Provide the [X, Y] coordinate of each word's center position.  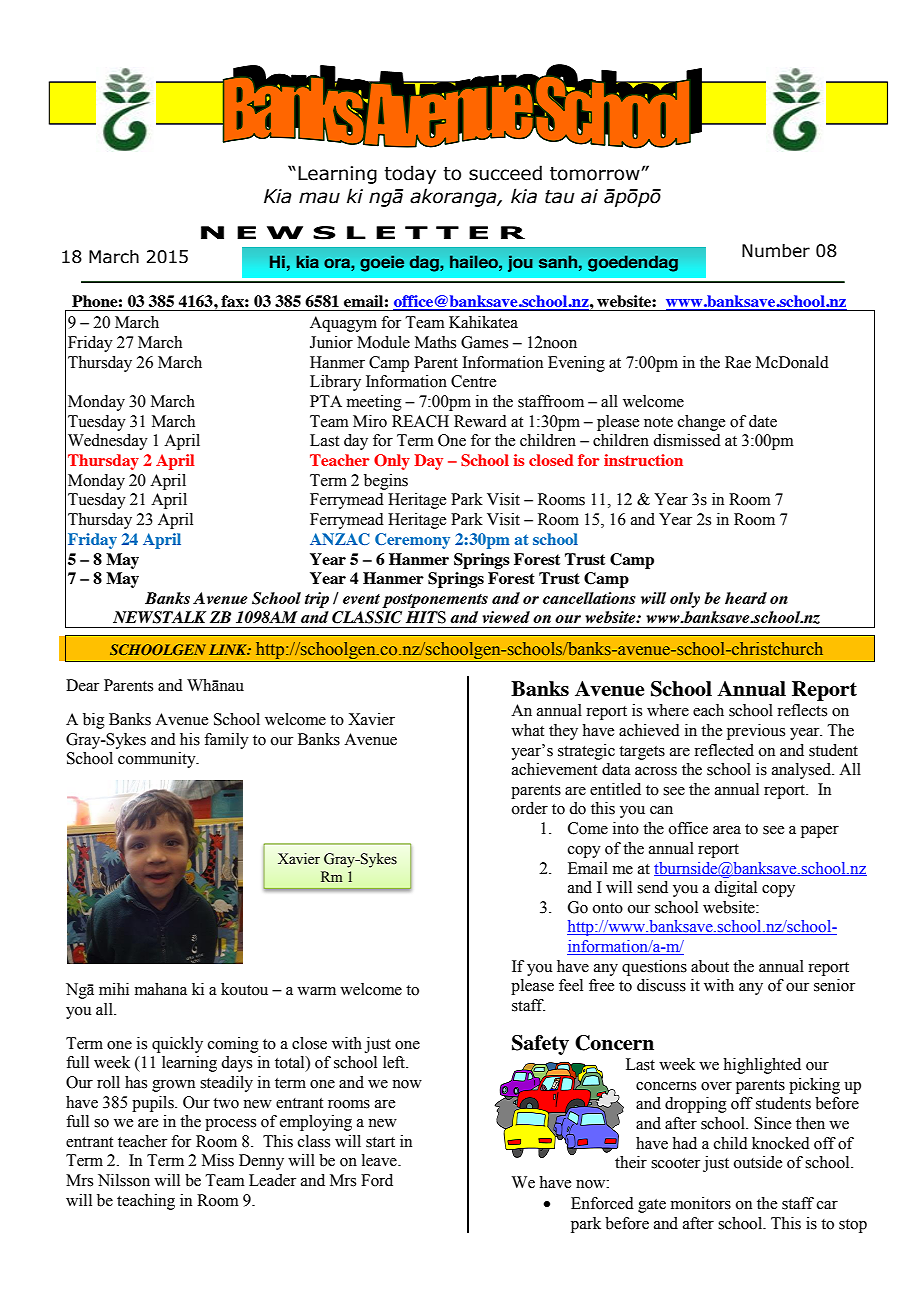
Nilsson [124, 1180]
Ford [377, 1180]
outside [758, 1162]
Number [776, 251]
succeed [505, 173]
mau [319, 198]
